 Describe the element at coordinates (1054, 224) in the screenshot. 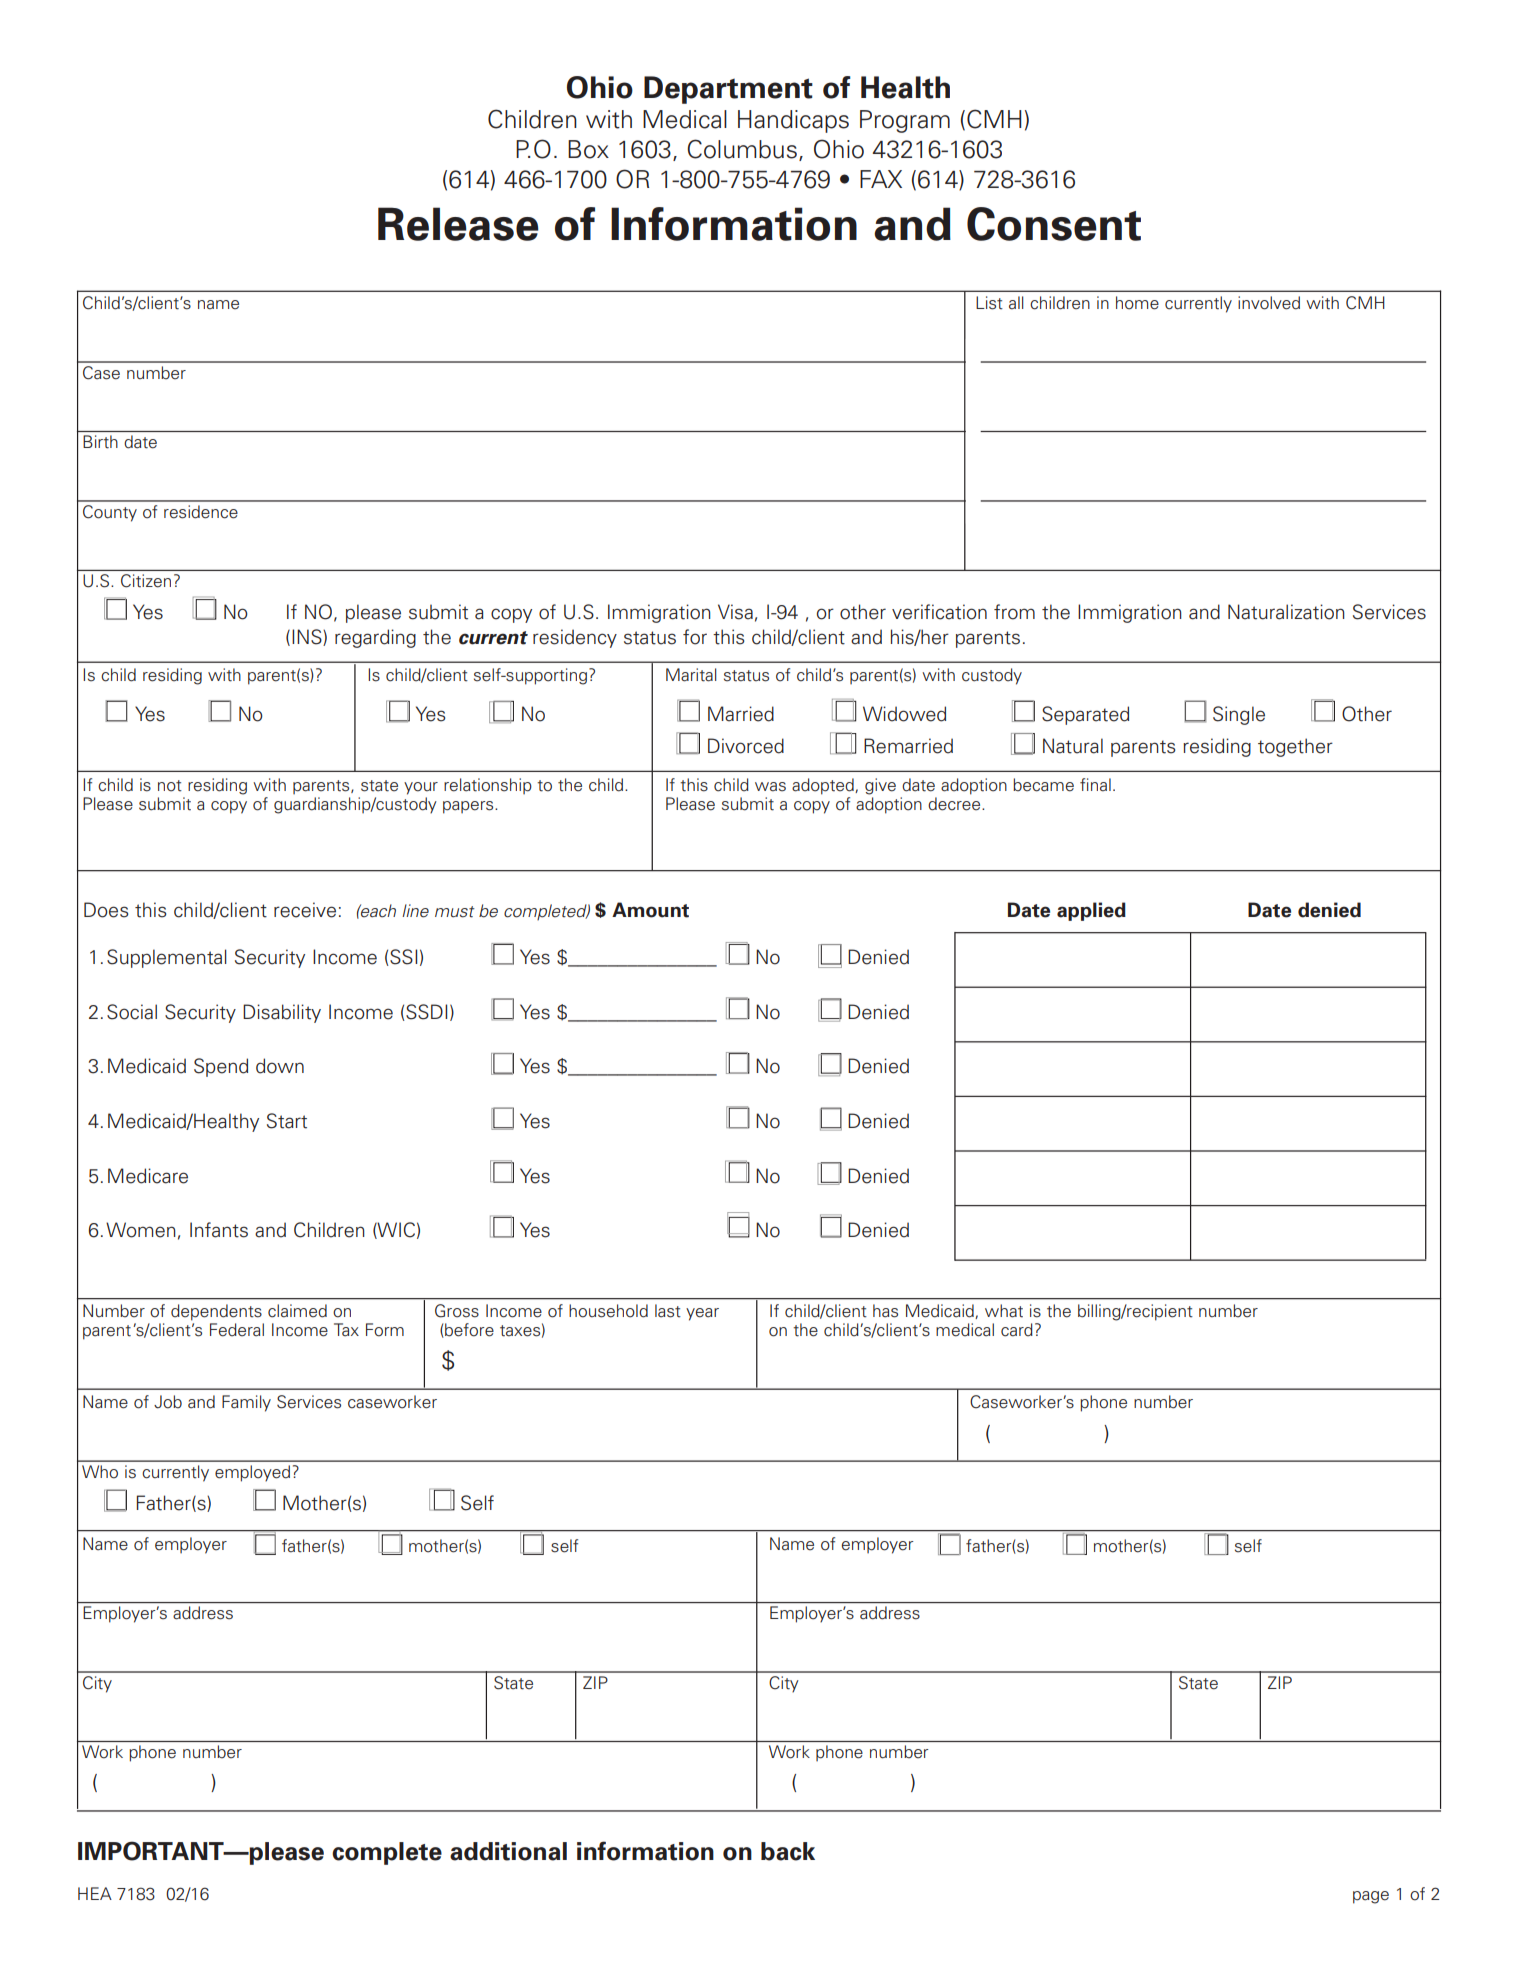

I see `Consent` at that location.
